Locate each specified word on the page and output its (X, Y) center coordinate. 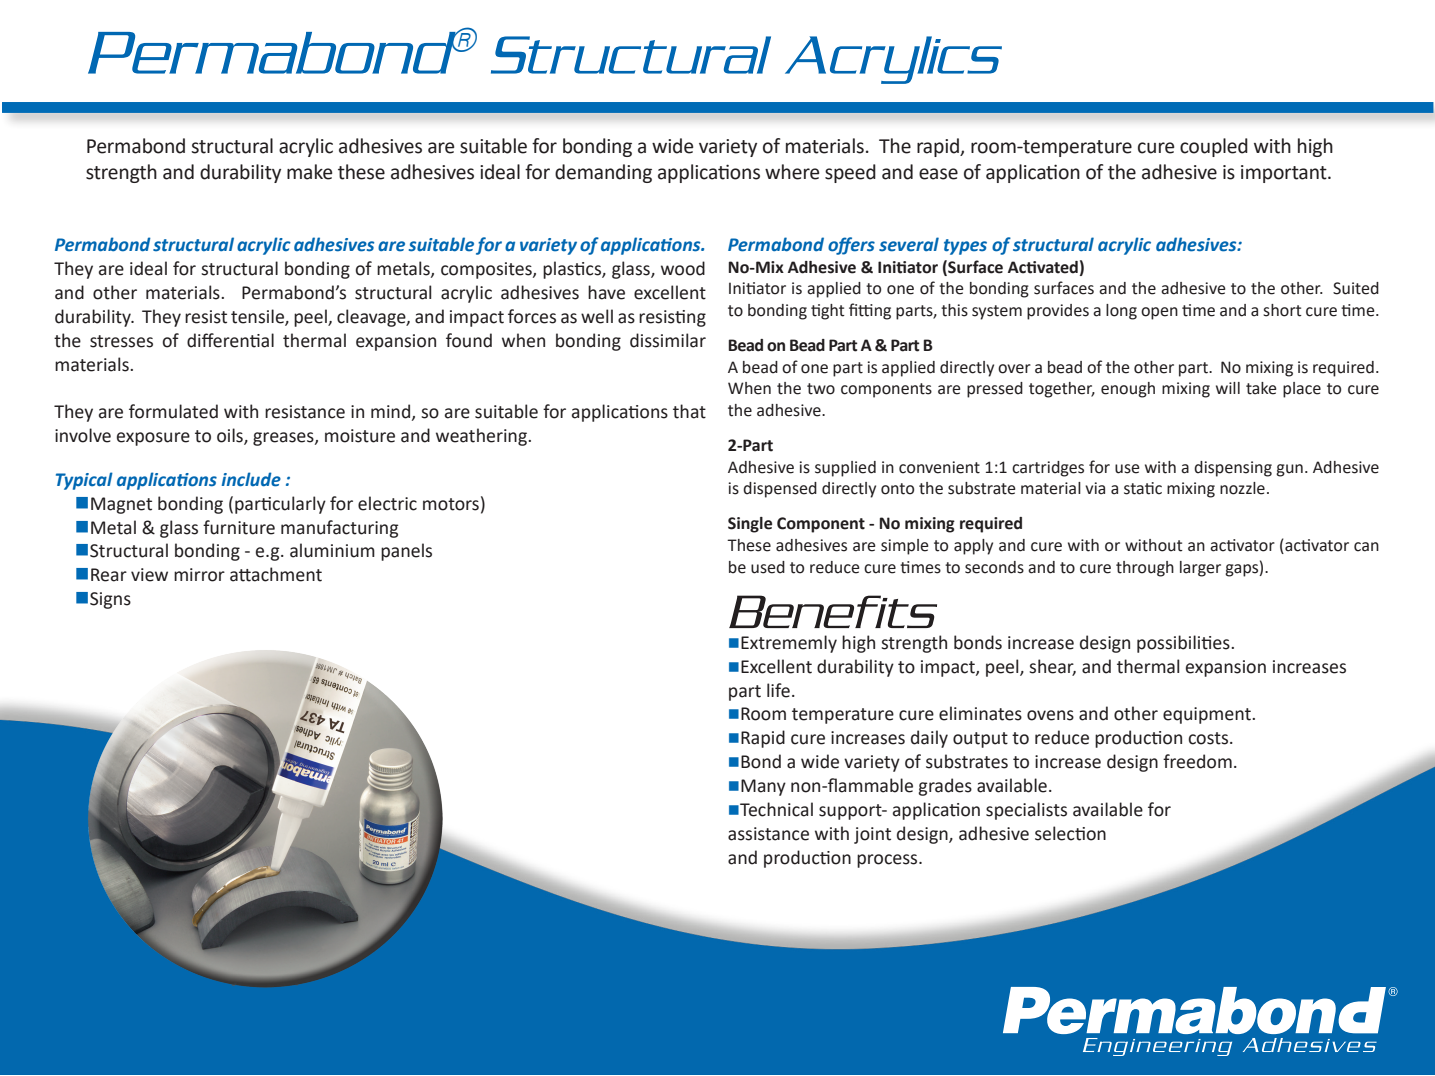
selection (1070, 833)
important (1285, 174)
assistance (768, 834)
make (309, 172)
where (792, 172)
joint (872, 835)
